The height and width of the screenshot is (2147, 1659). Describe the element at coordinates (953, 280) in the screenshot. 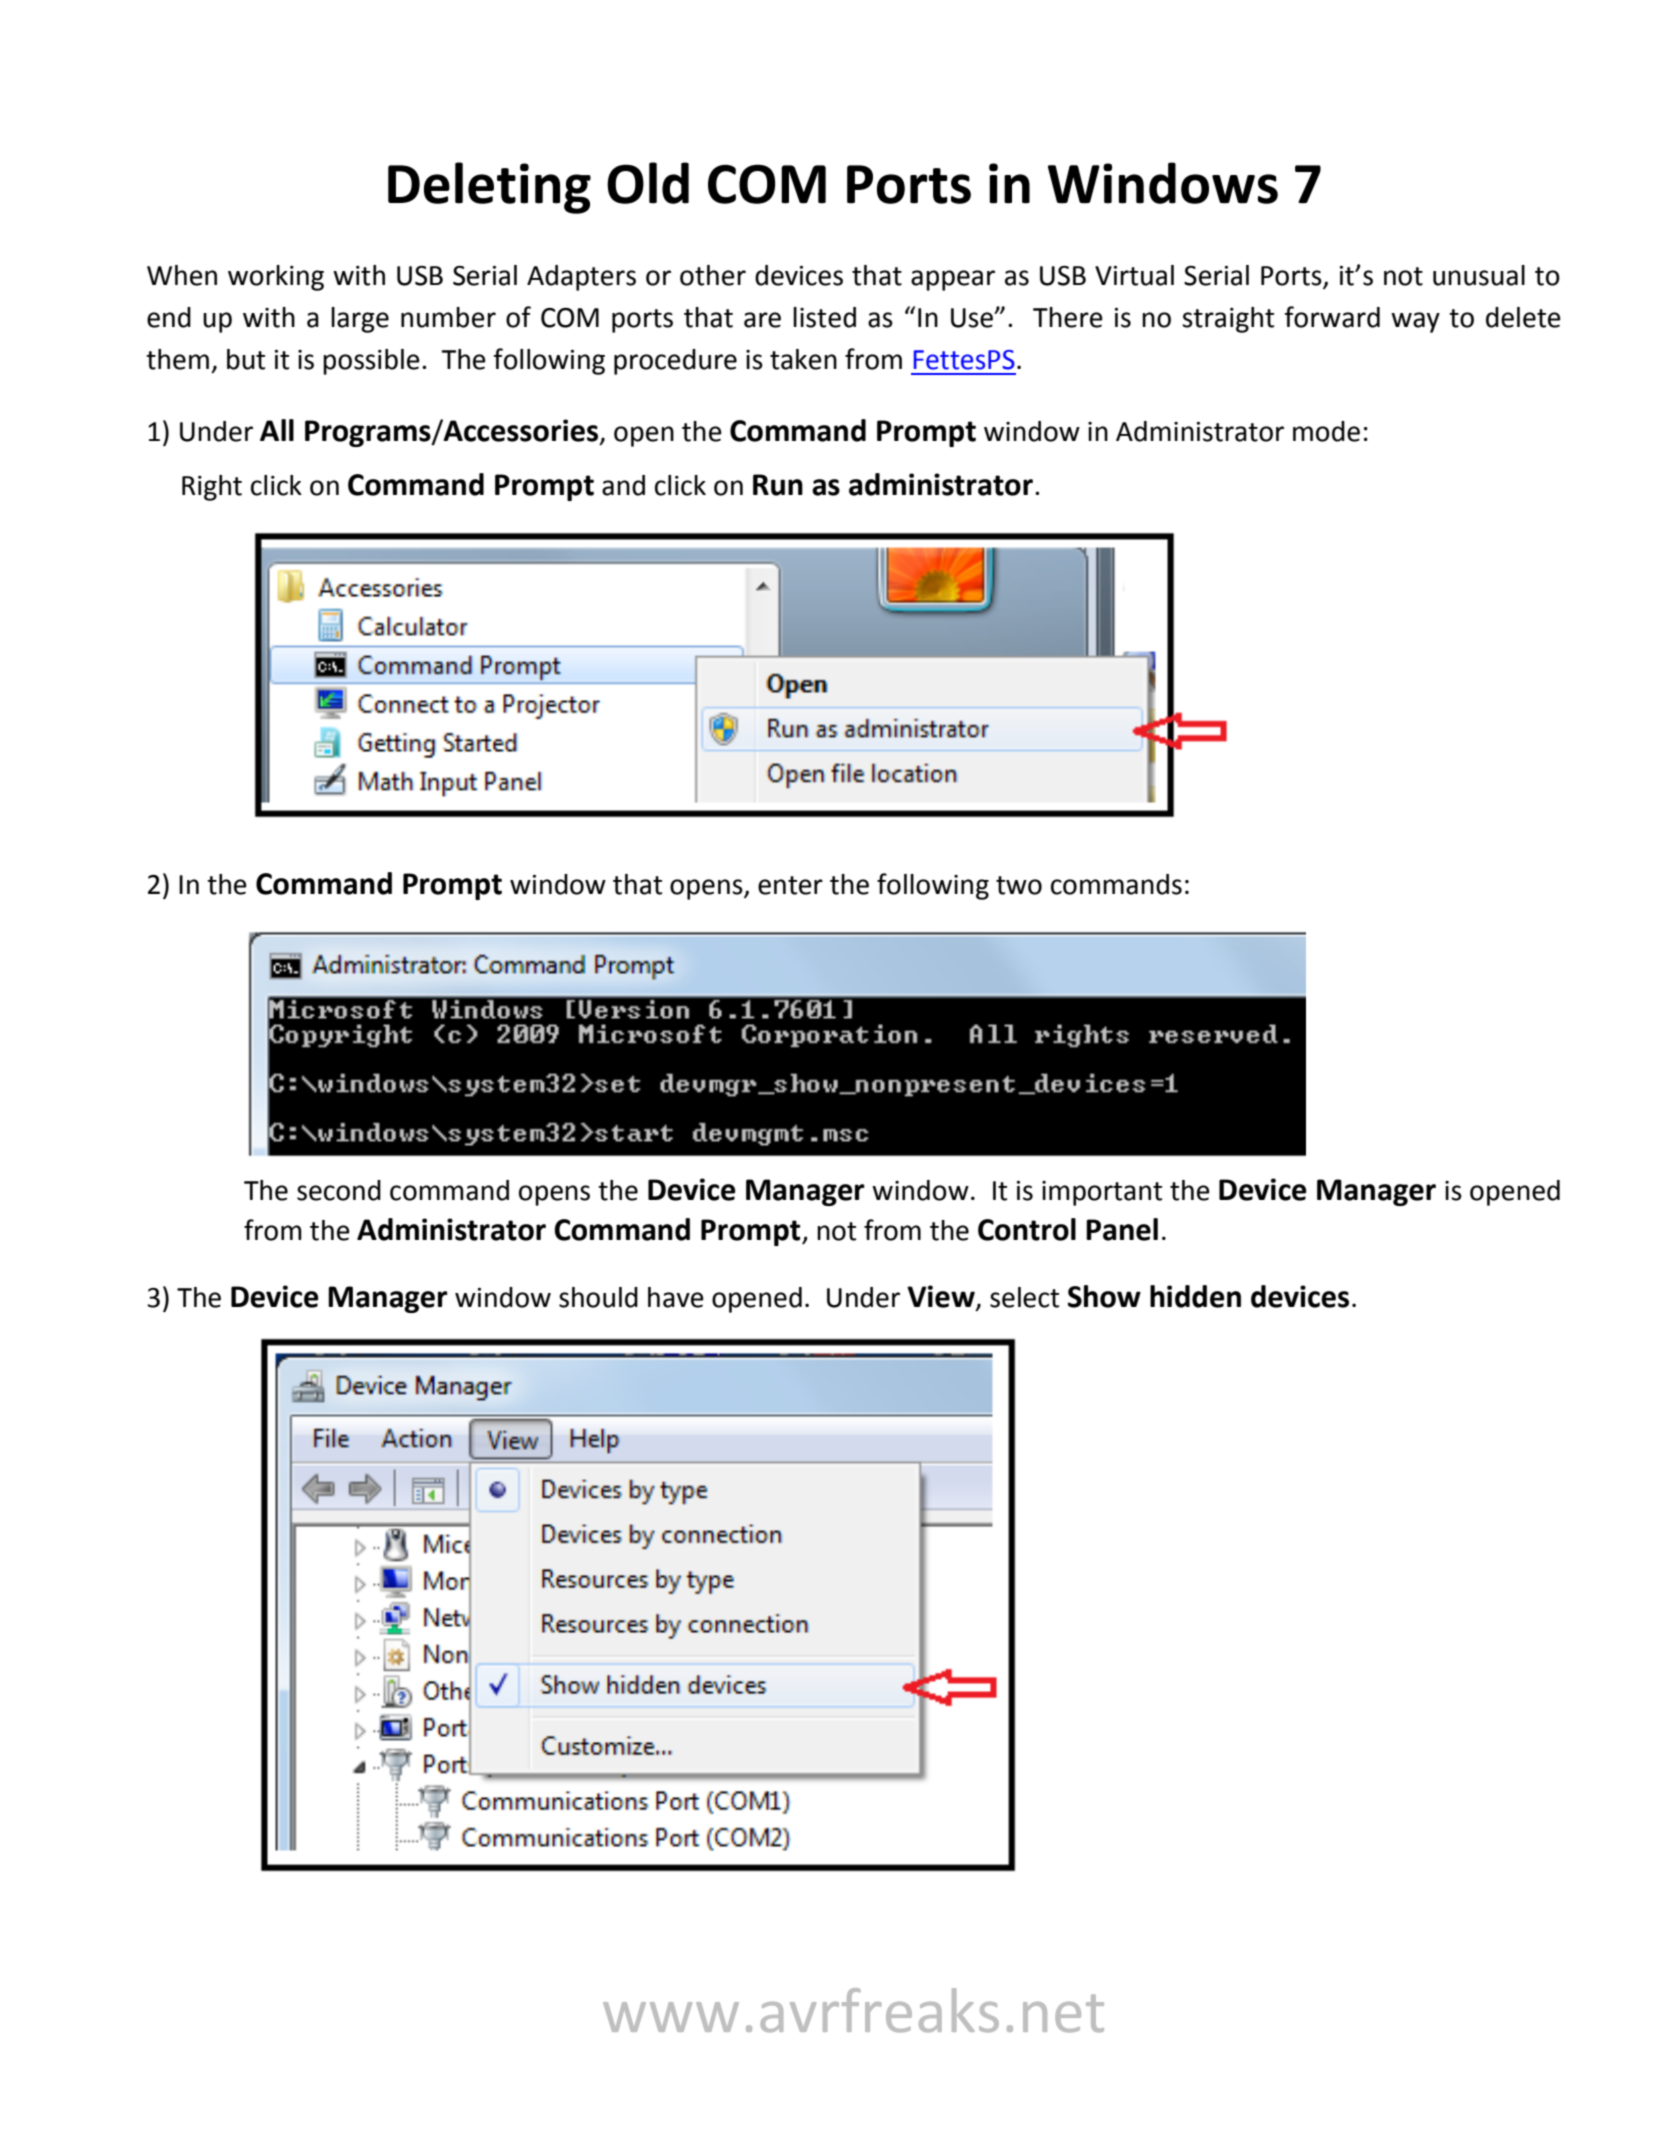

I see `appear` at that location.
